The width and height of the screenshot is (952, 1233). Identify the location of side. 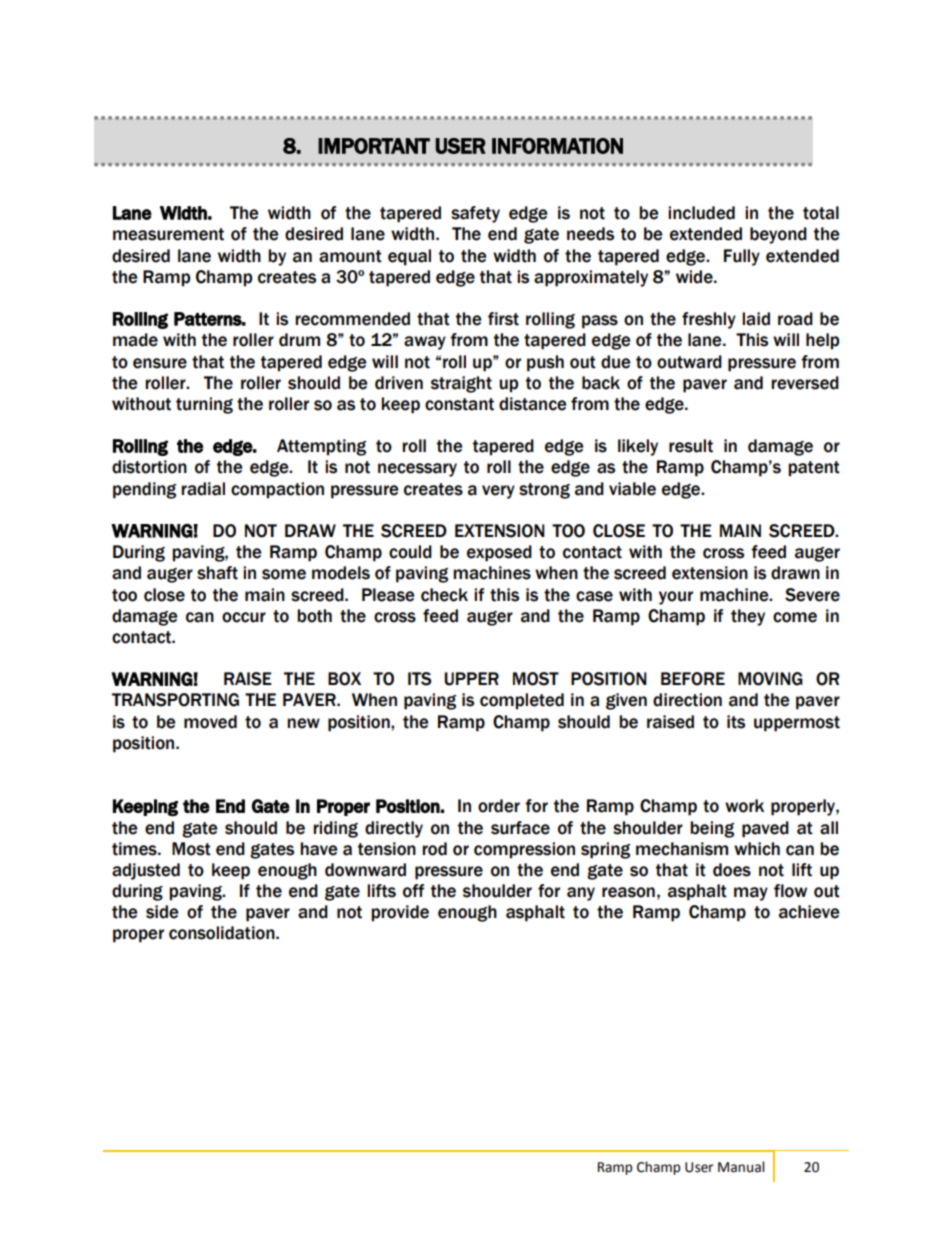
(162, 912).
